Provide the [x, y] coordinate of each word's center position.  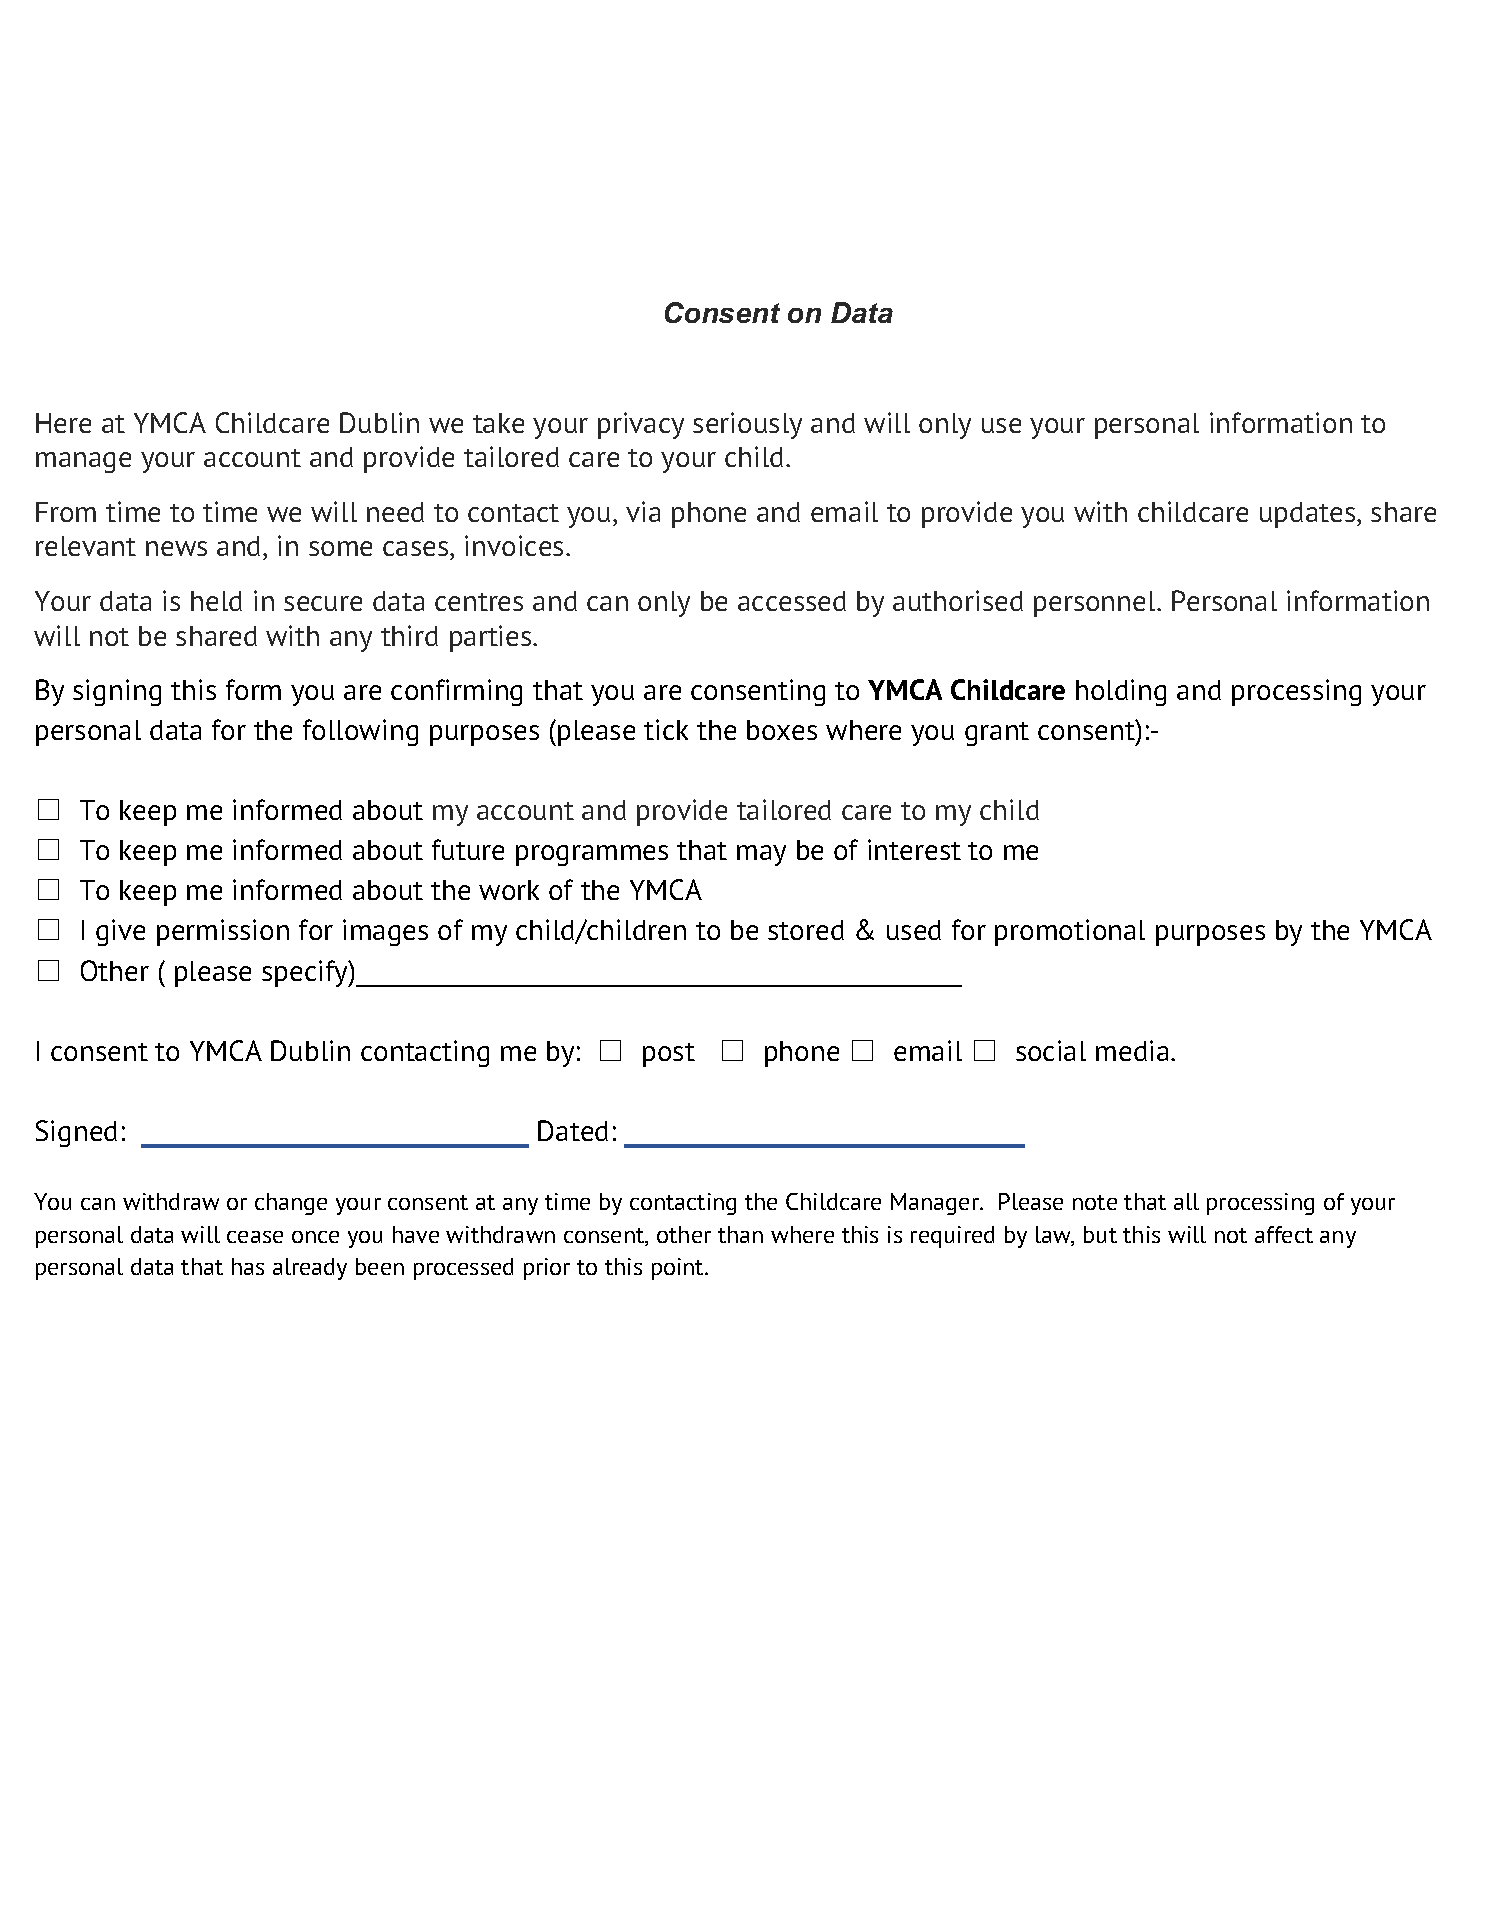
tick [666, 729]
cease [255, 1237]
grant [997, 734]
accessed [792, 601]
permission [223, 932]
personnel [1096, 604]
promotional [1070, 932]
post [669, 1055]
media [1134, 1050]
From [66, 512]
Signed [76, 1133]
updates [1309, 515]
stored [806, 930]
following [360, 732]
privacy [641, 425]
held [216, 601]
